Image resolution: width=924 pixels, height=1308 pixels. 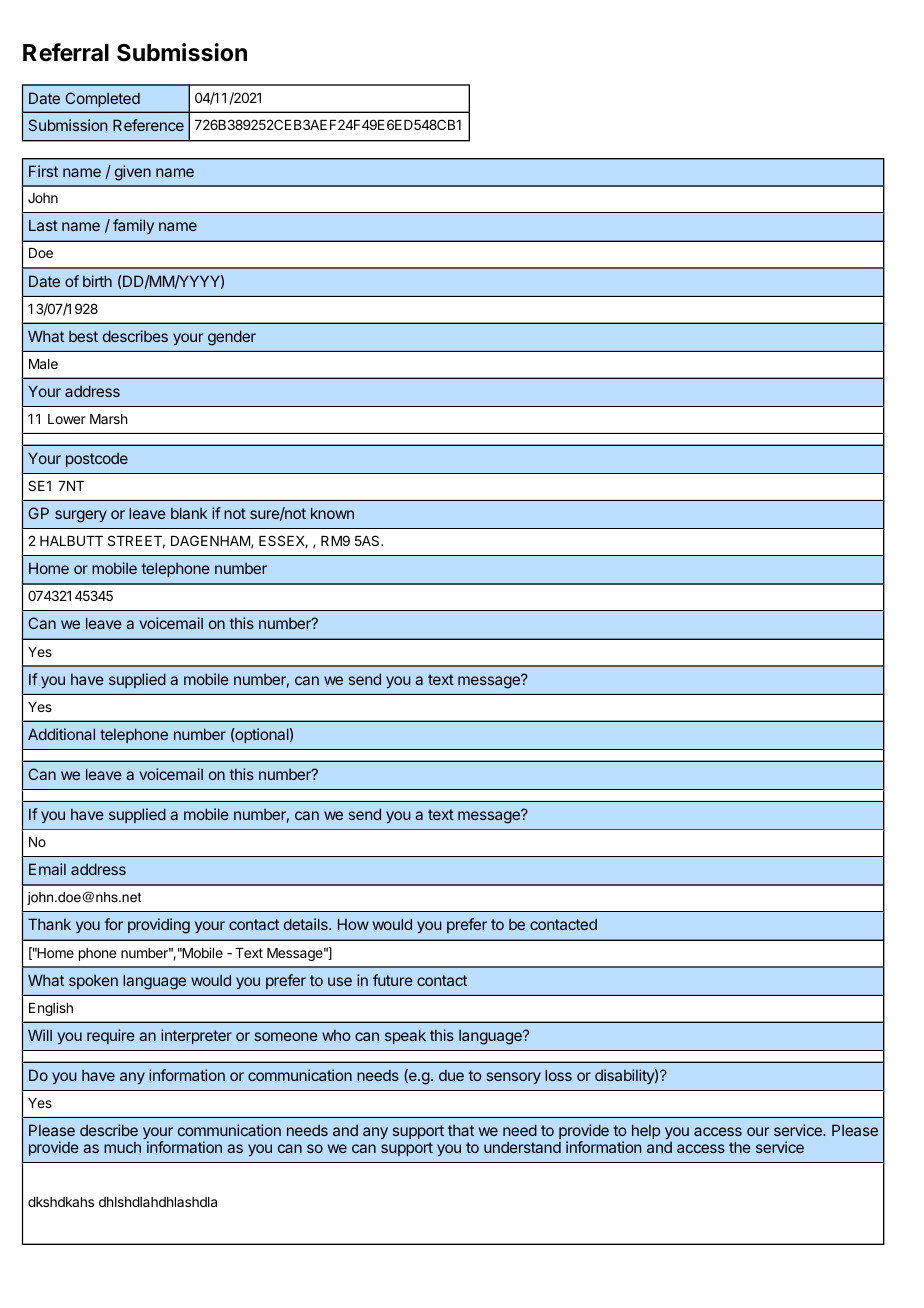 What do you see at coordinates (102, 99) in the screenshot?
I see `Completed` at bounding box center [102, 99].
